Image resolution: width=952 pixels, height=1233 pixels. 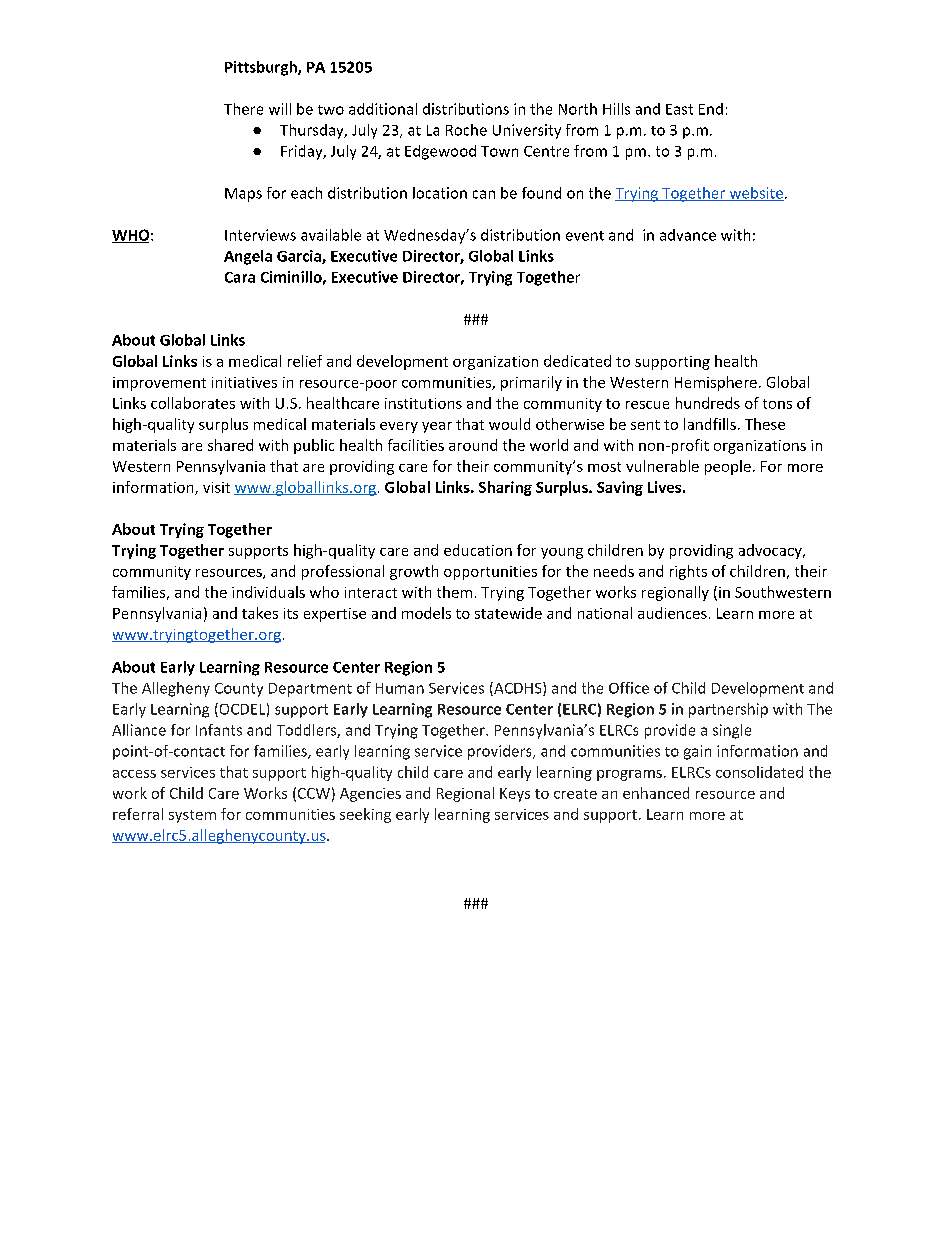 What do you see at coordinates (243, 109) in the screenshot?
I see `There` at bounding box center [243, 109].
